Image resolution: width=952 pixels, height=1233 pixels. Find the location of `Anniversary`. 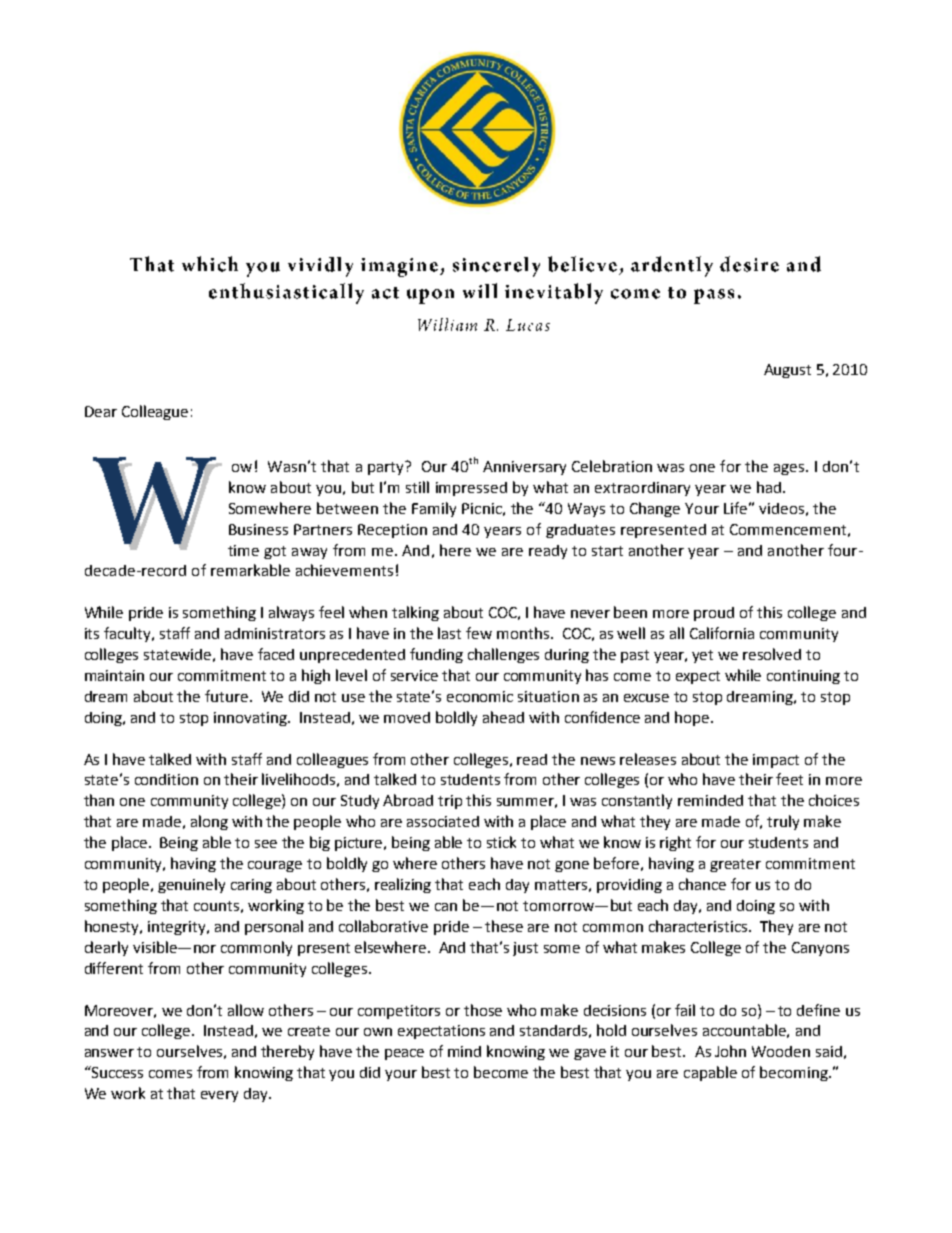

Anniversary is located at coordinates (524, 468).
